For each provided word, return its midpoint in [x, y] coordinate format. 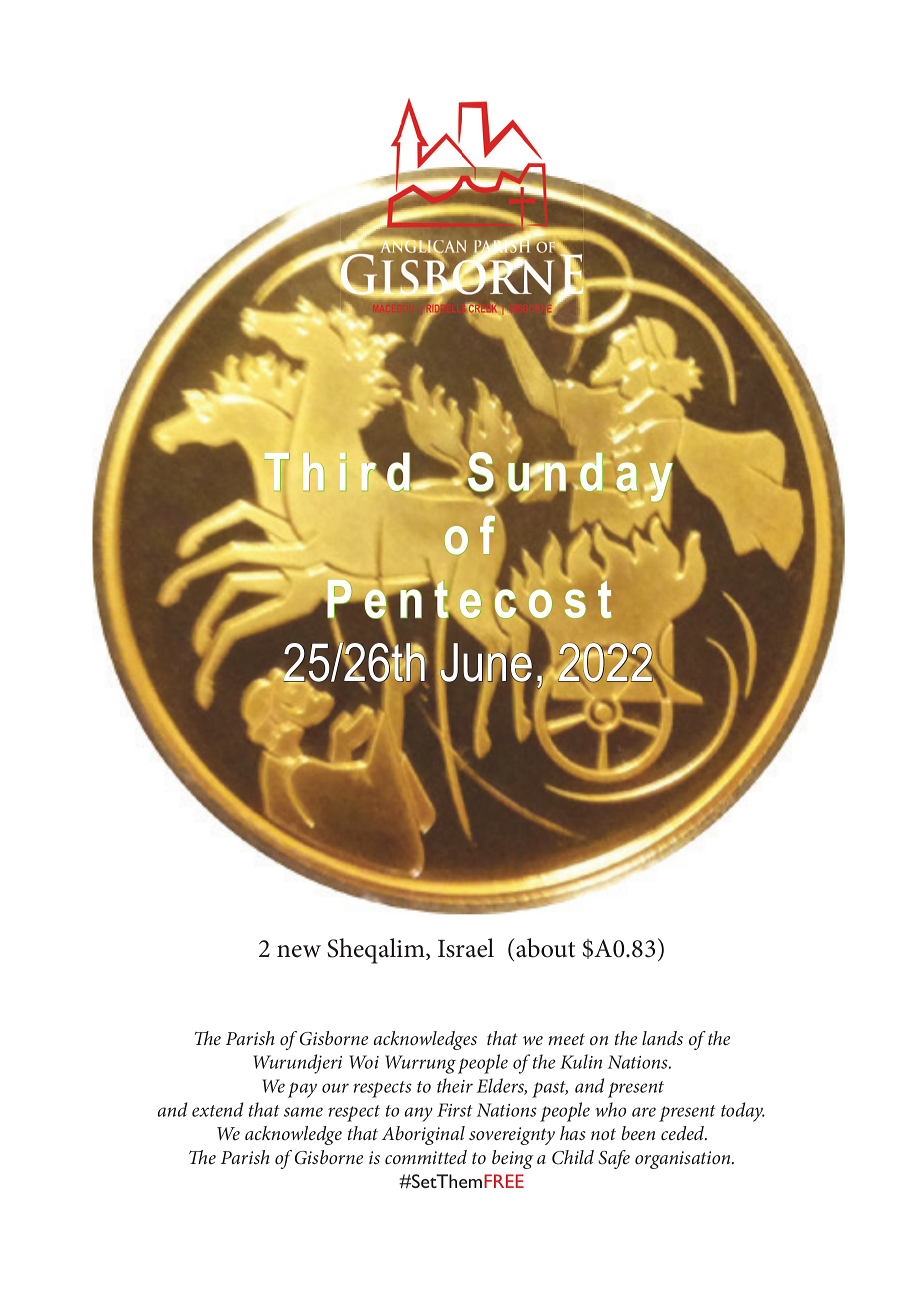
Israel [466, 948]
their [455, 1085]
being [512, 1159]
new [299, 951]
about [545, 948]
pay [302, 1090]
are [644, 1112]
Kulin [581, 1061]
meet [566, 1039]
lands [662, 1038]
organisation [684, 1160]
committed [426, 1157]
